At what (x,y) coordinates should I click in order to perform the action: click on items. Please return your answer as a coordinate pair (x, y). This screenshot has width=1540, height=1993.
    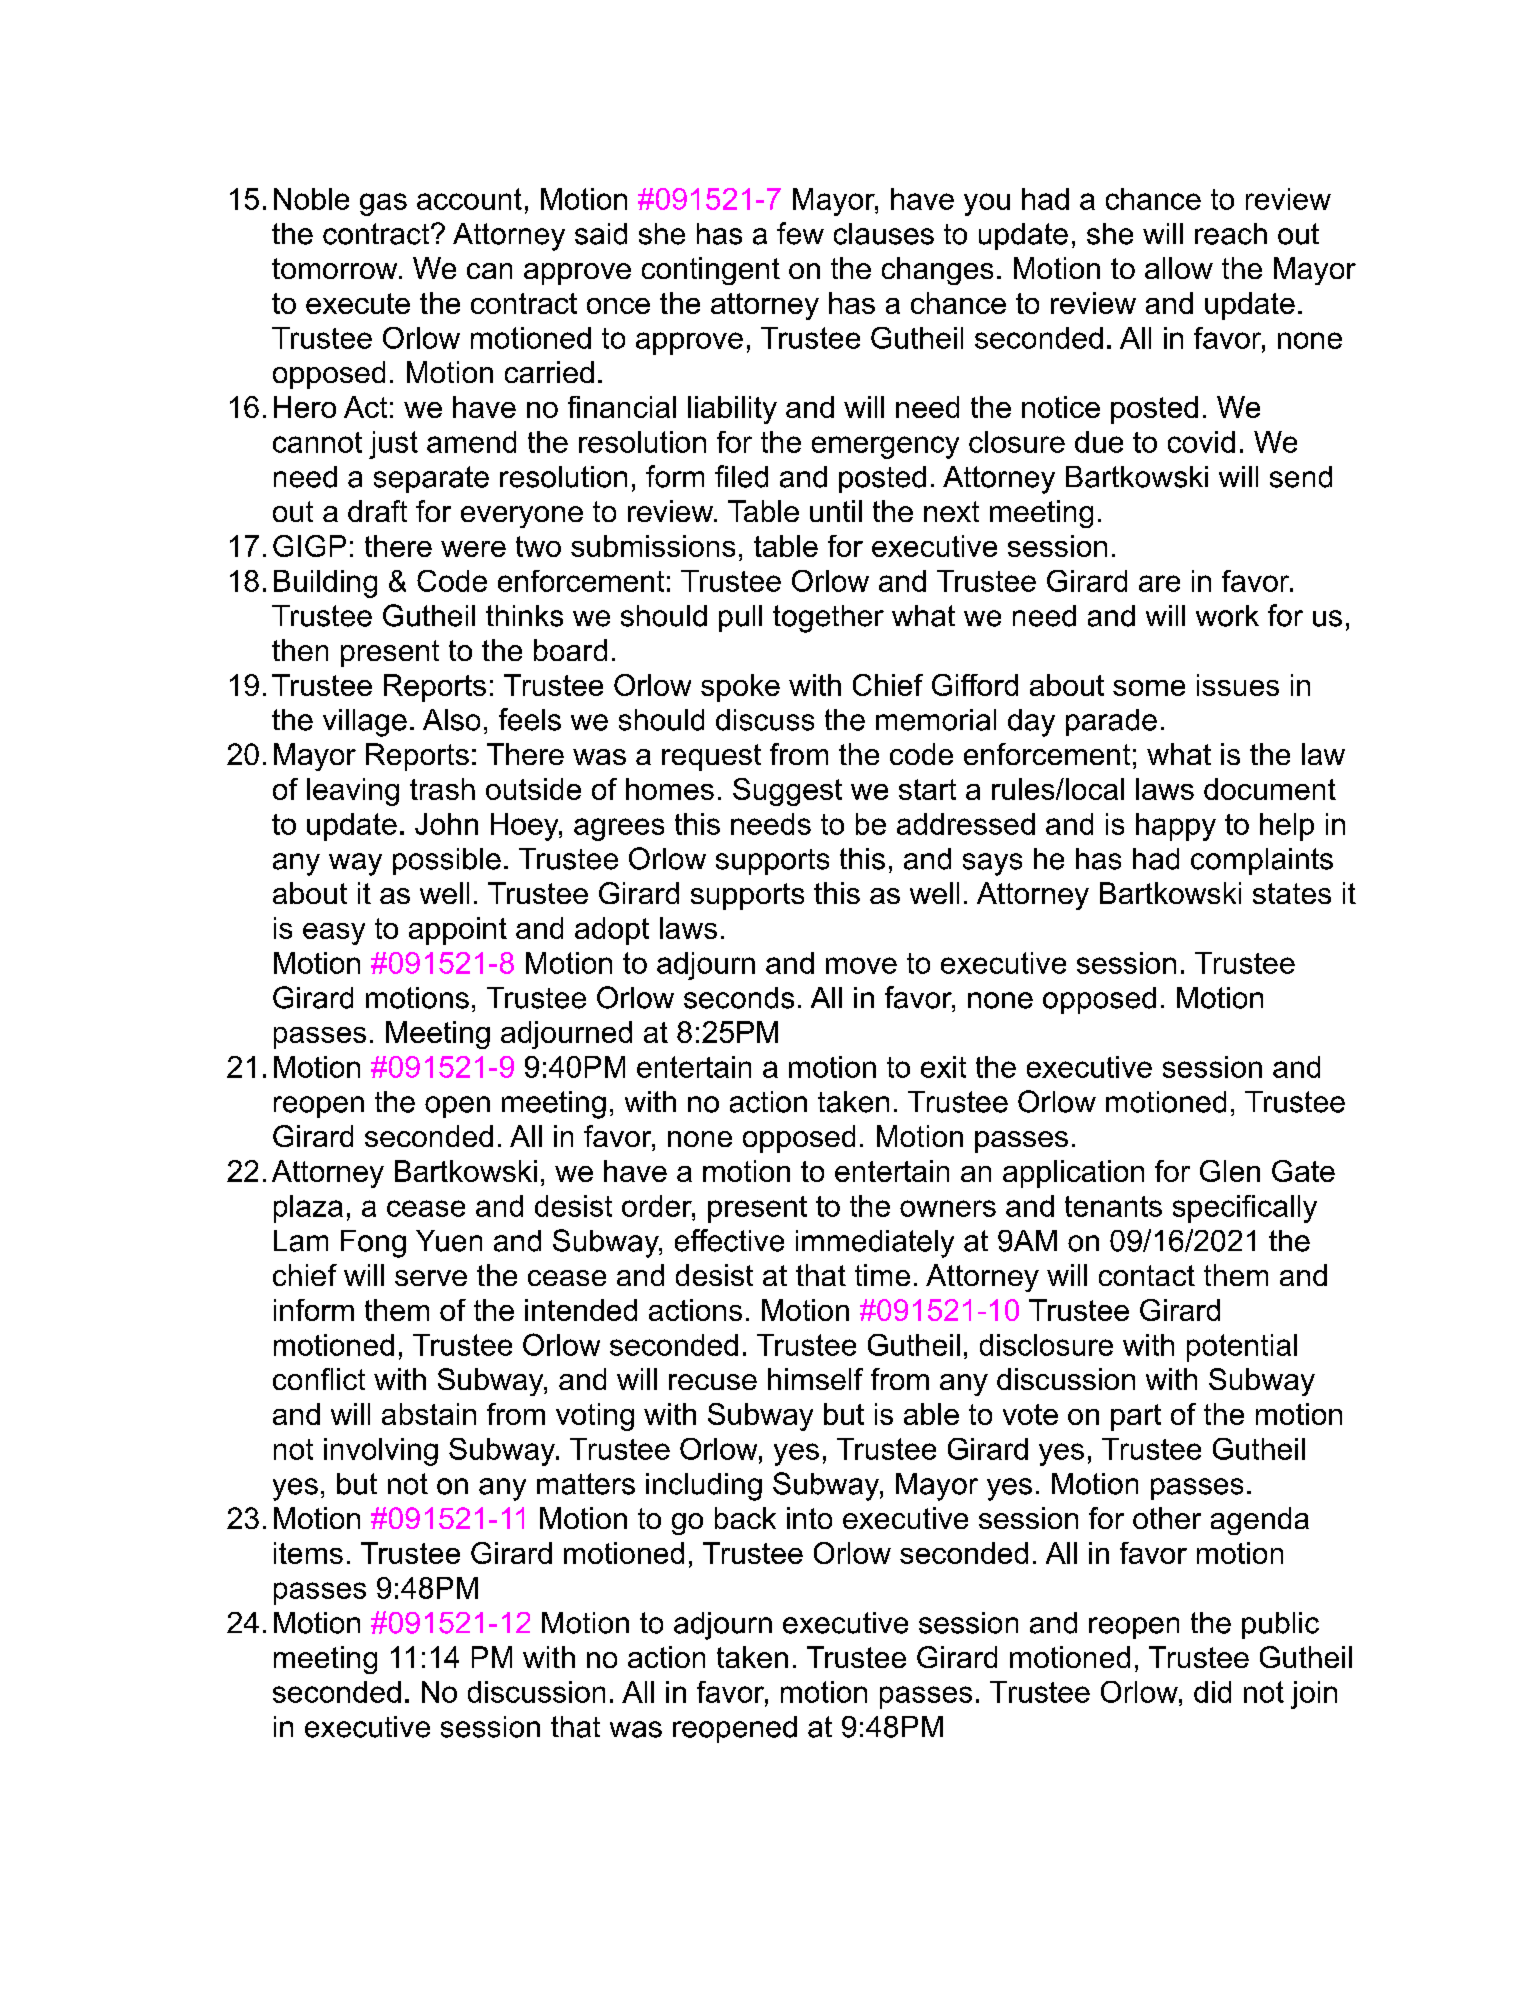
    Looking at the image, I should click on (308, 1553).
